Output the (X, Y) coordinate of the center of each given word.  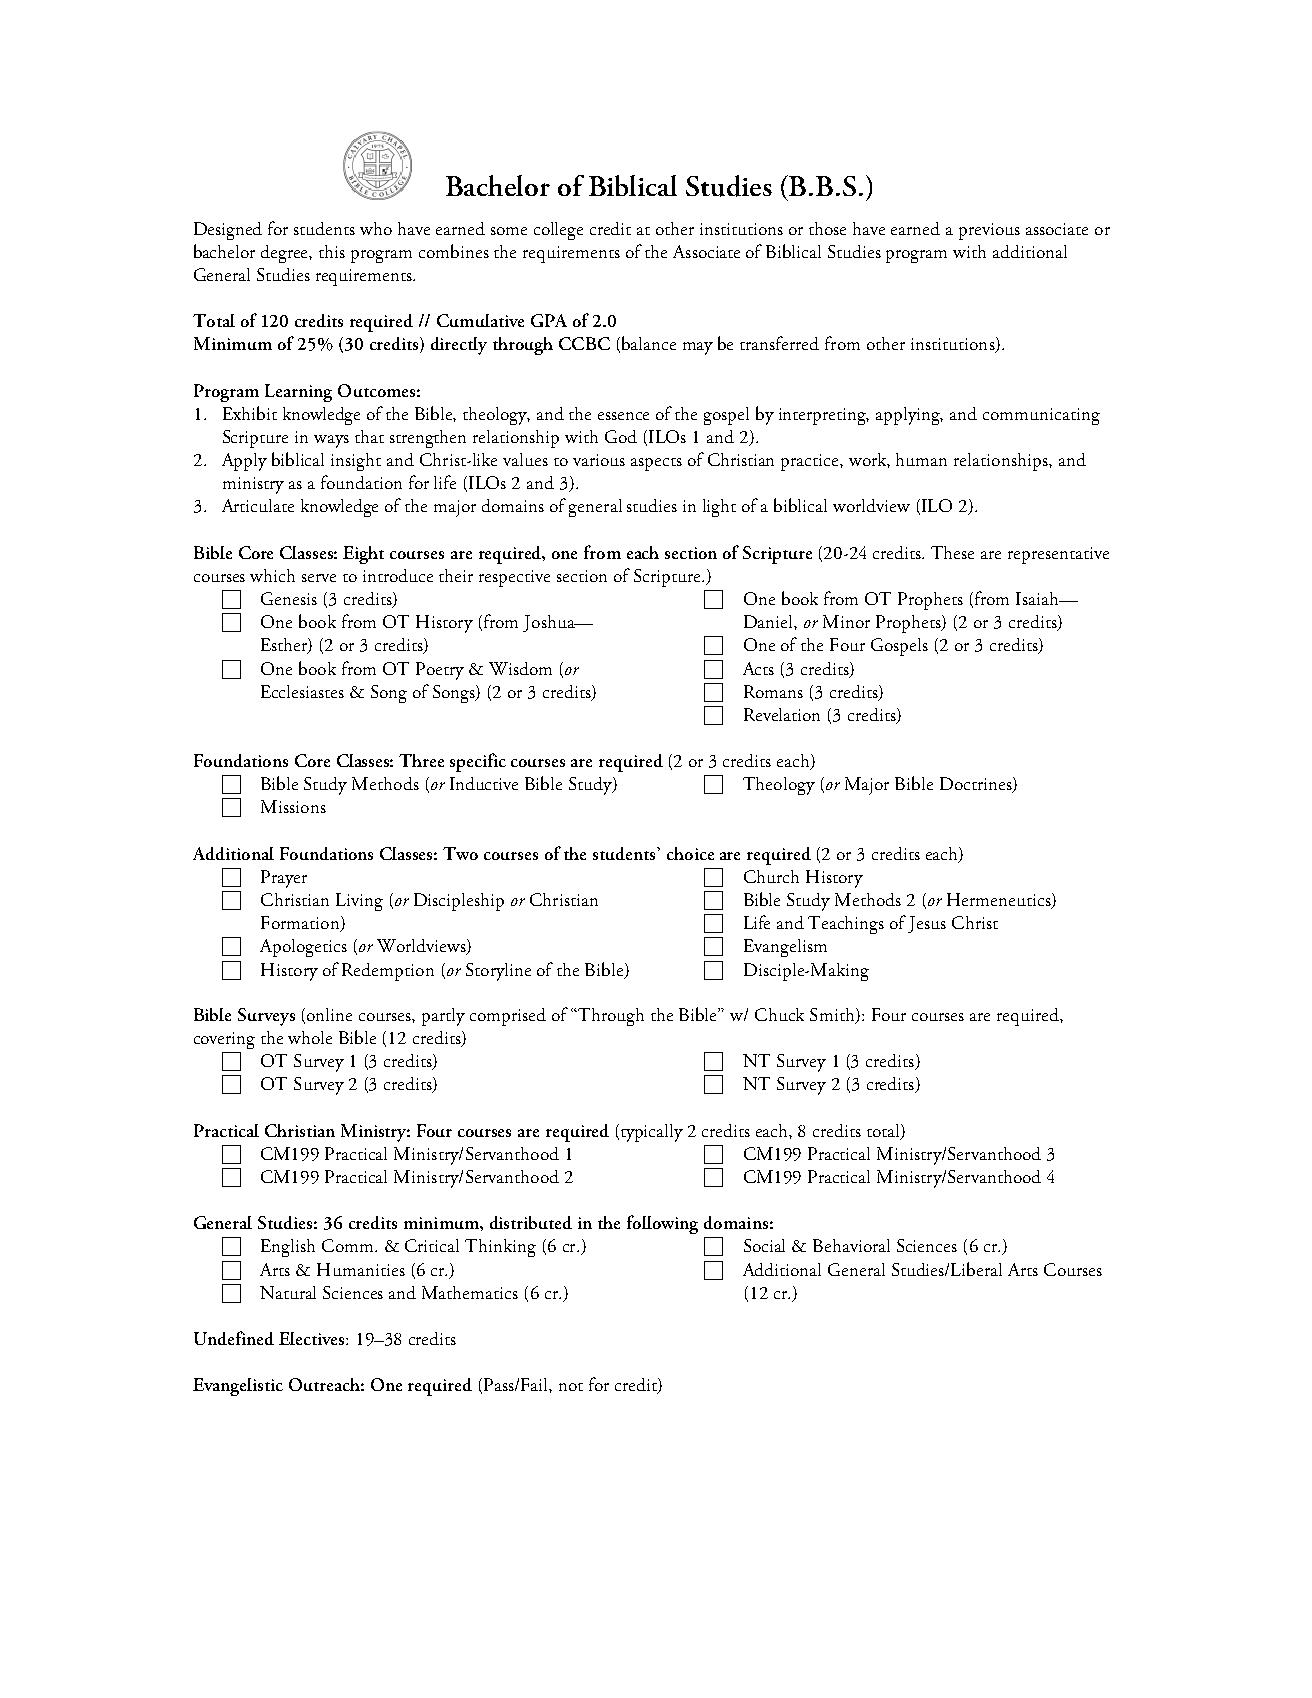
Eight (363, 555)
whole (310, 1037)
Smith (833, 1016)
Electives (313, 1338)
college (558, 231)
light (719, 508)
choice (690, 853)
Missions (293, 806)
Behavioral (851, 1245)
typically (650, 1133)
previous (989, 231)
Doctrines (977, 785)
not (571, 1387)
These (952, 552)
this (332, 251)
